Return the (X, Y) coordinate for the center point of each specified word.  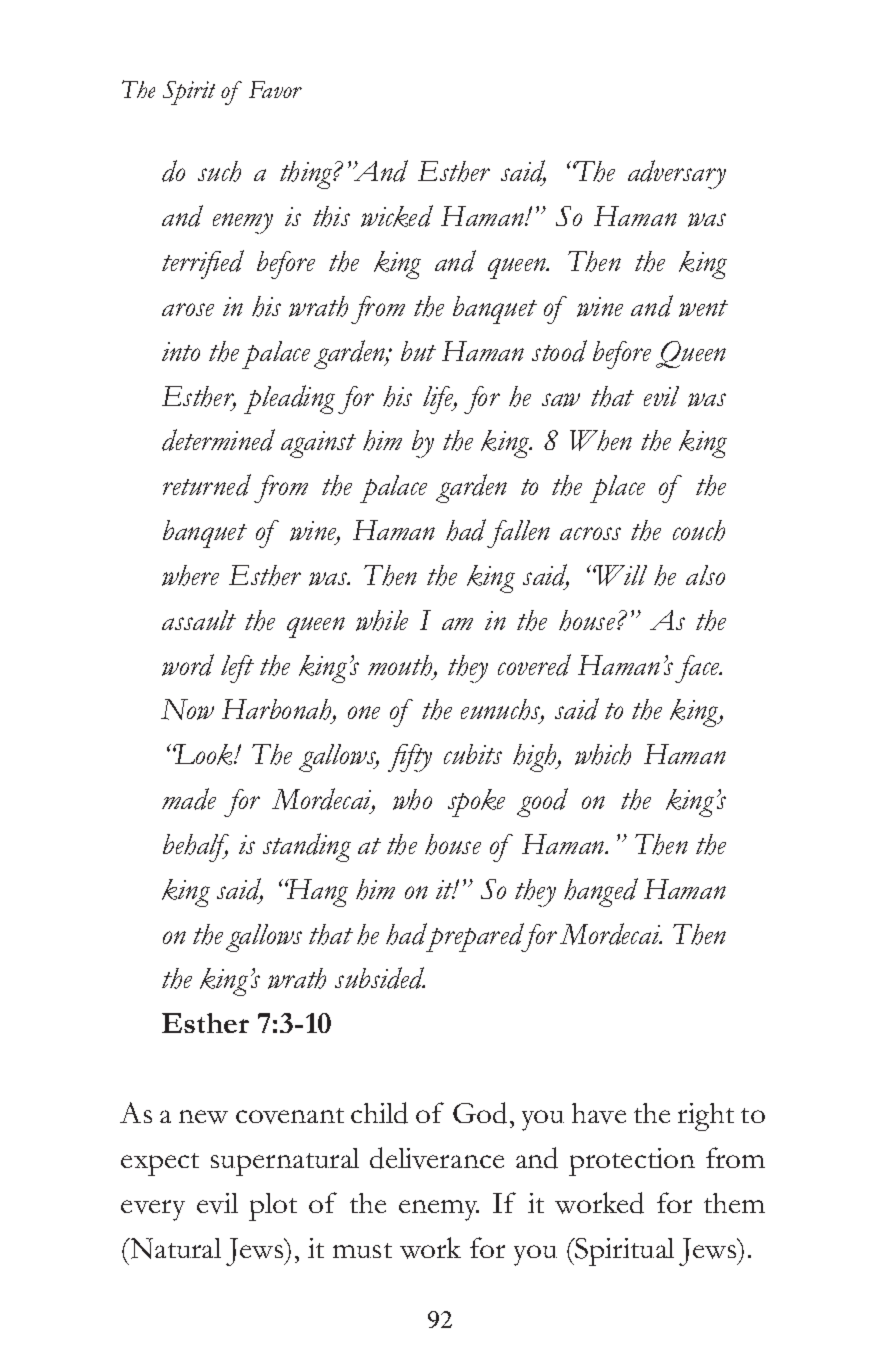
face (698, 669)
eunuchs (502, 711)
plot (273, 1207)
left (237, 669)
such (219, 171)
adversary (677, 174)
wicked (397, 216)
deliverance (437, 1158)
